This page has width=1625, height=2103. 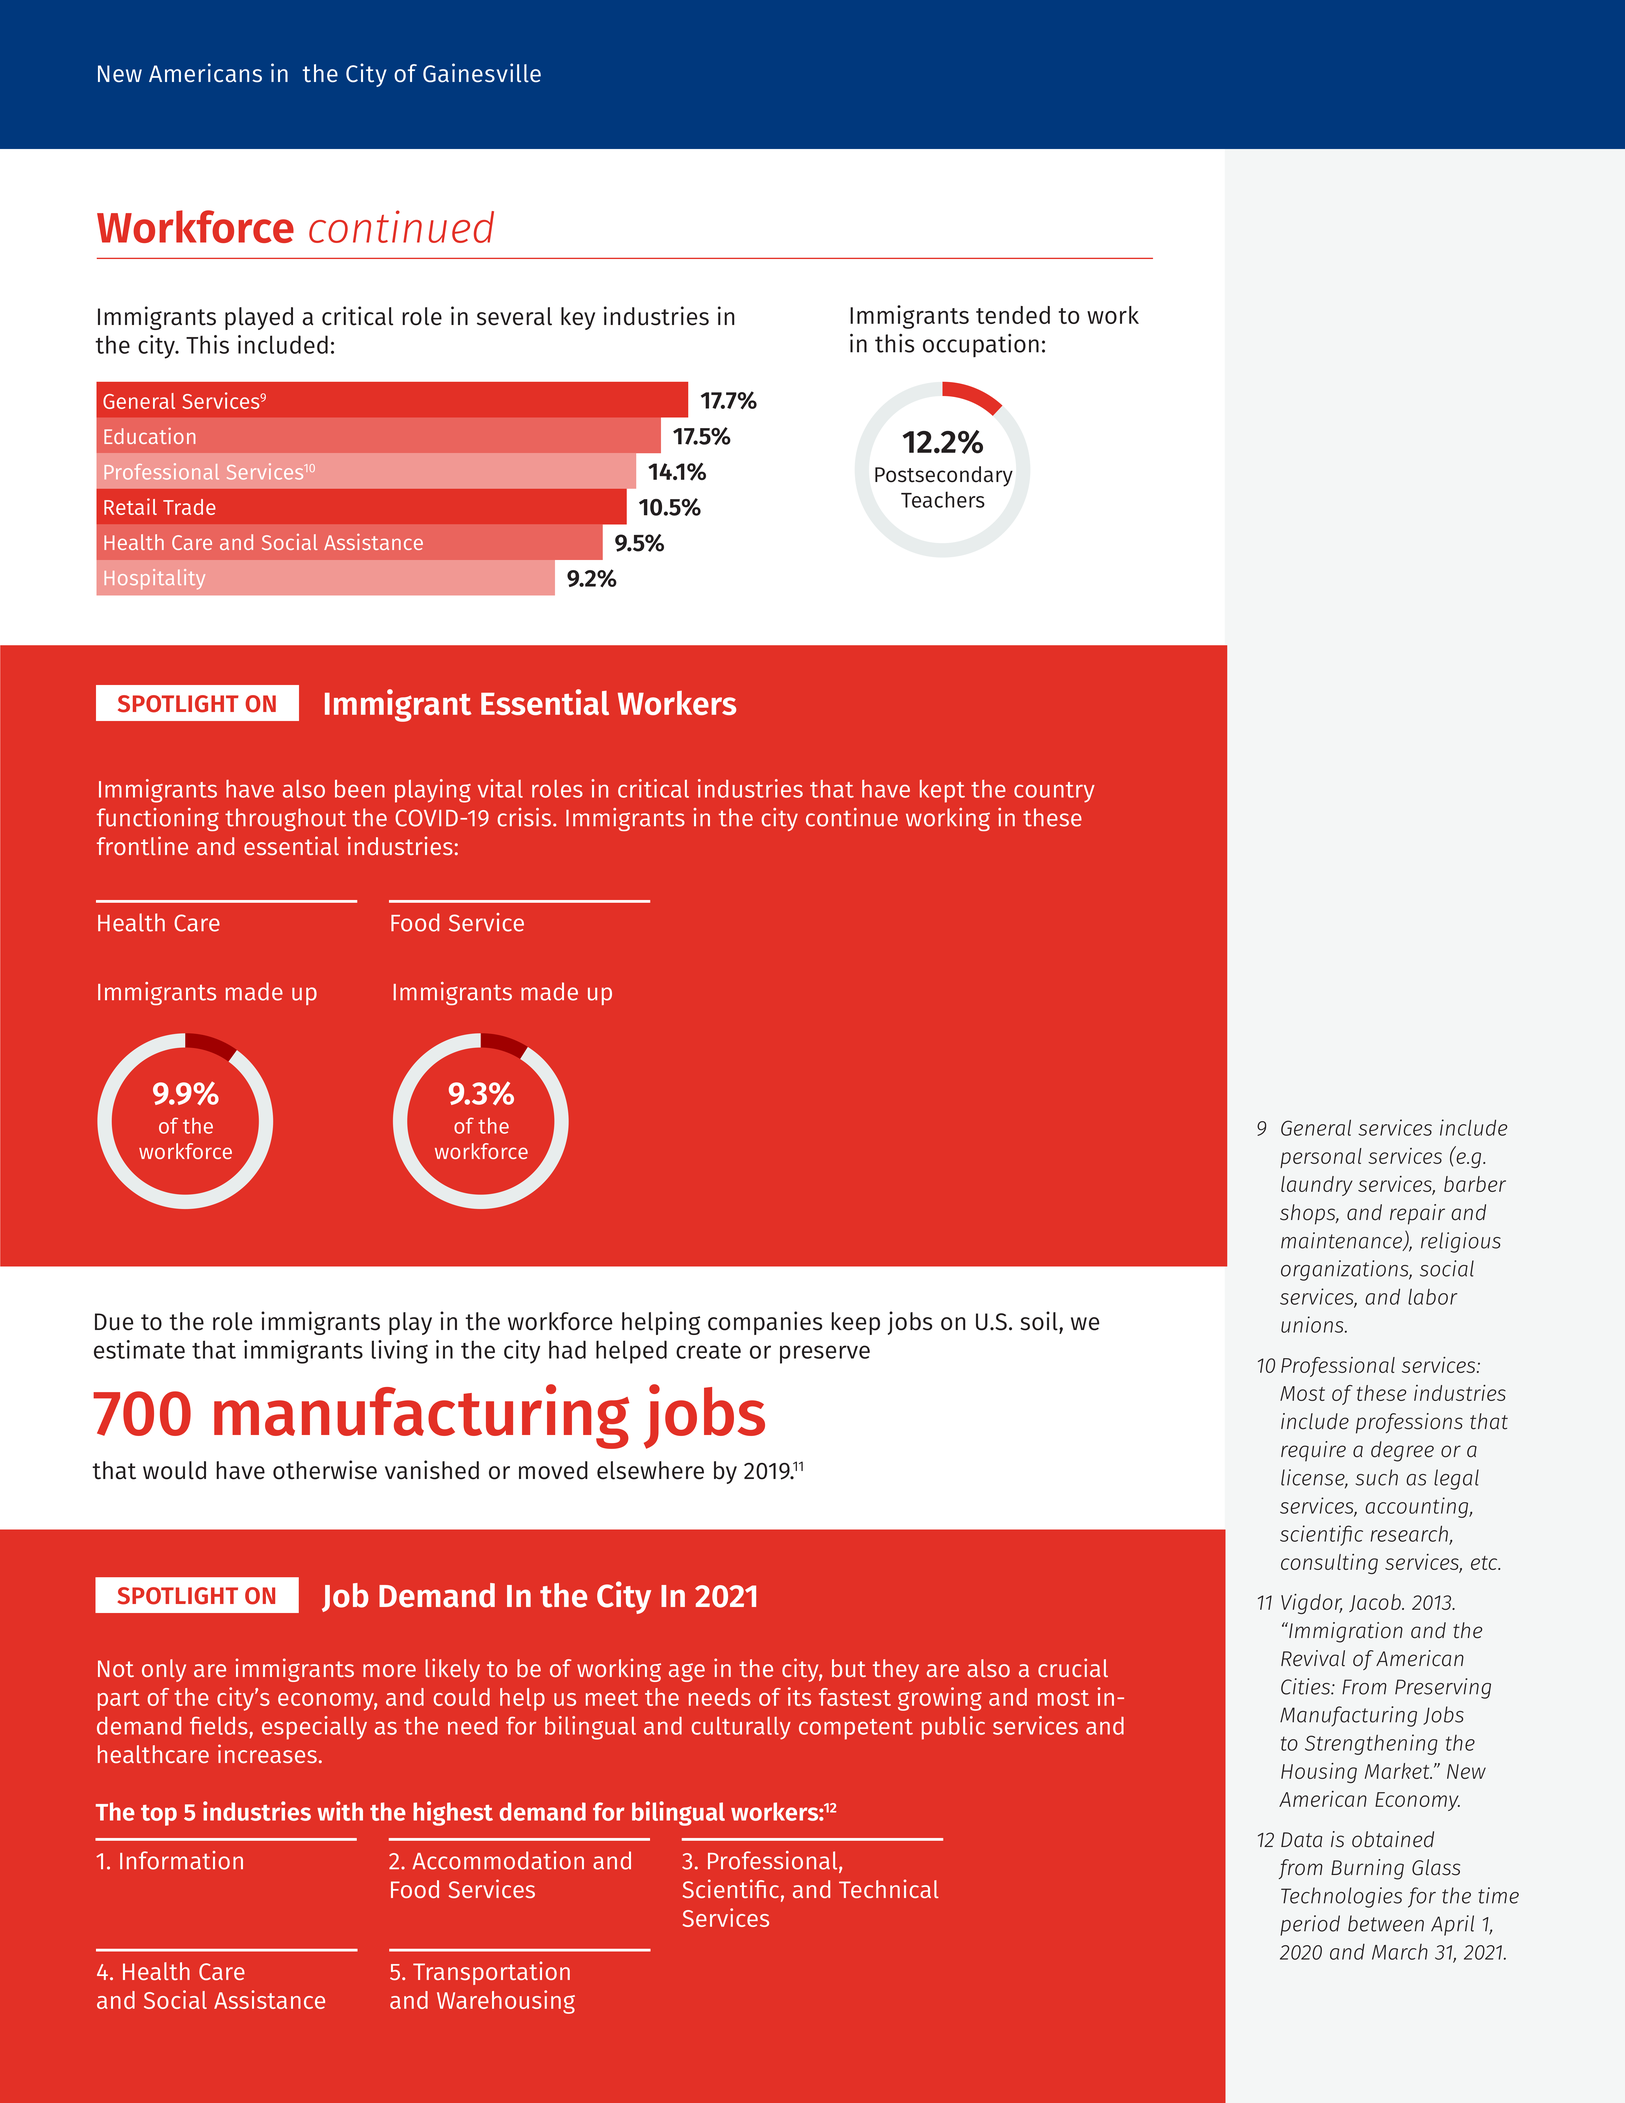 I want to click on Technical, so click(x=889, y=1888).
